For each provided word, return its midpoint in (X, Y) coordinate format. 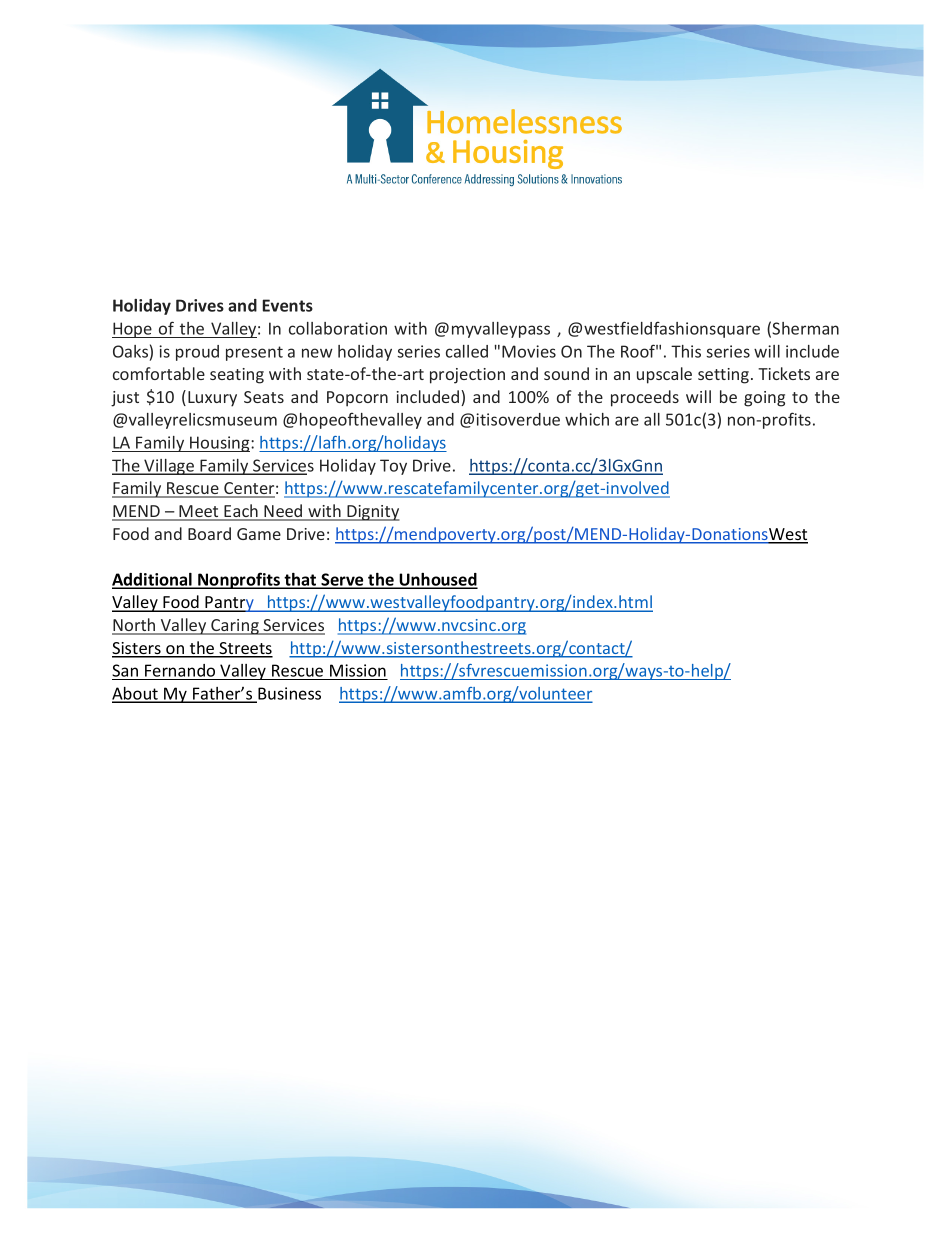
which (587, 419)
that (301, 580)
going (764, 399)
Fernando (180, 670)
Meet (199, 512)
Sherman (805, 328)
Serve (342, 580)
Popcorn (357, 399)
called (467, 351)
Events (288, 305)
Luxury (212, 399)
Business (288, 694)
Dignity (372, 513)
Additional (153, 580)
